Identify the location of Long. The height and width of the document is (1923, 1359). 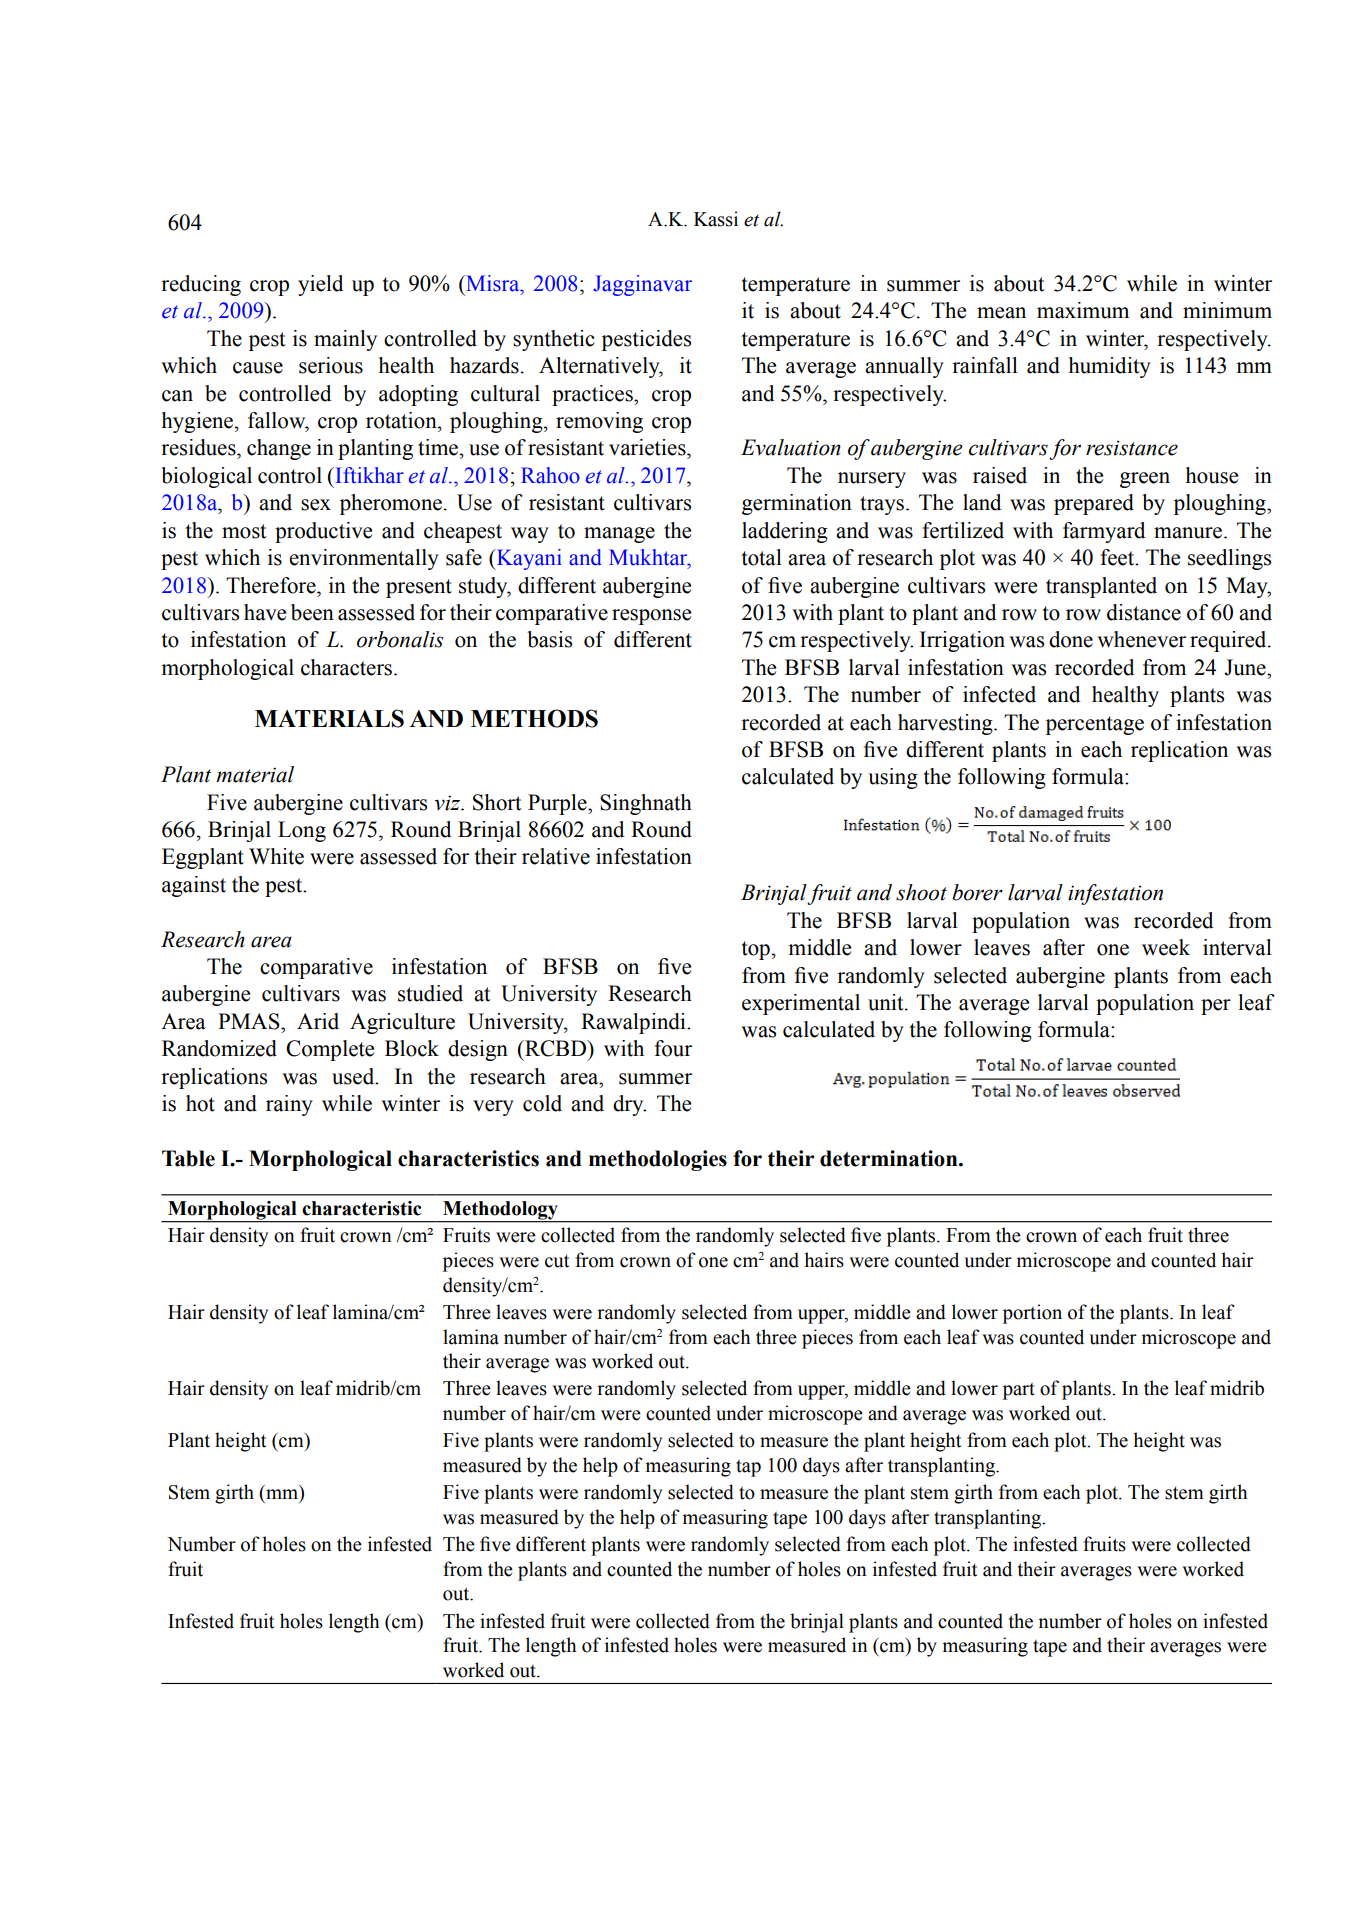
(302, 831).
